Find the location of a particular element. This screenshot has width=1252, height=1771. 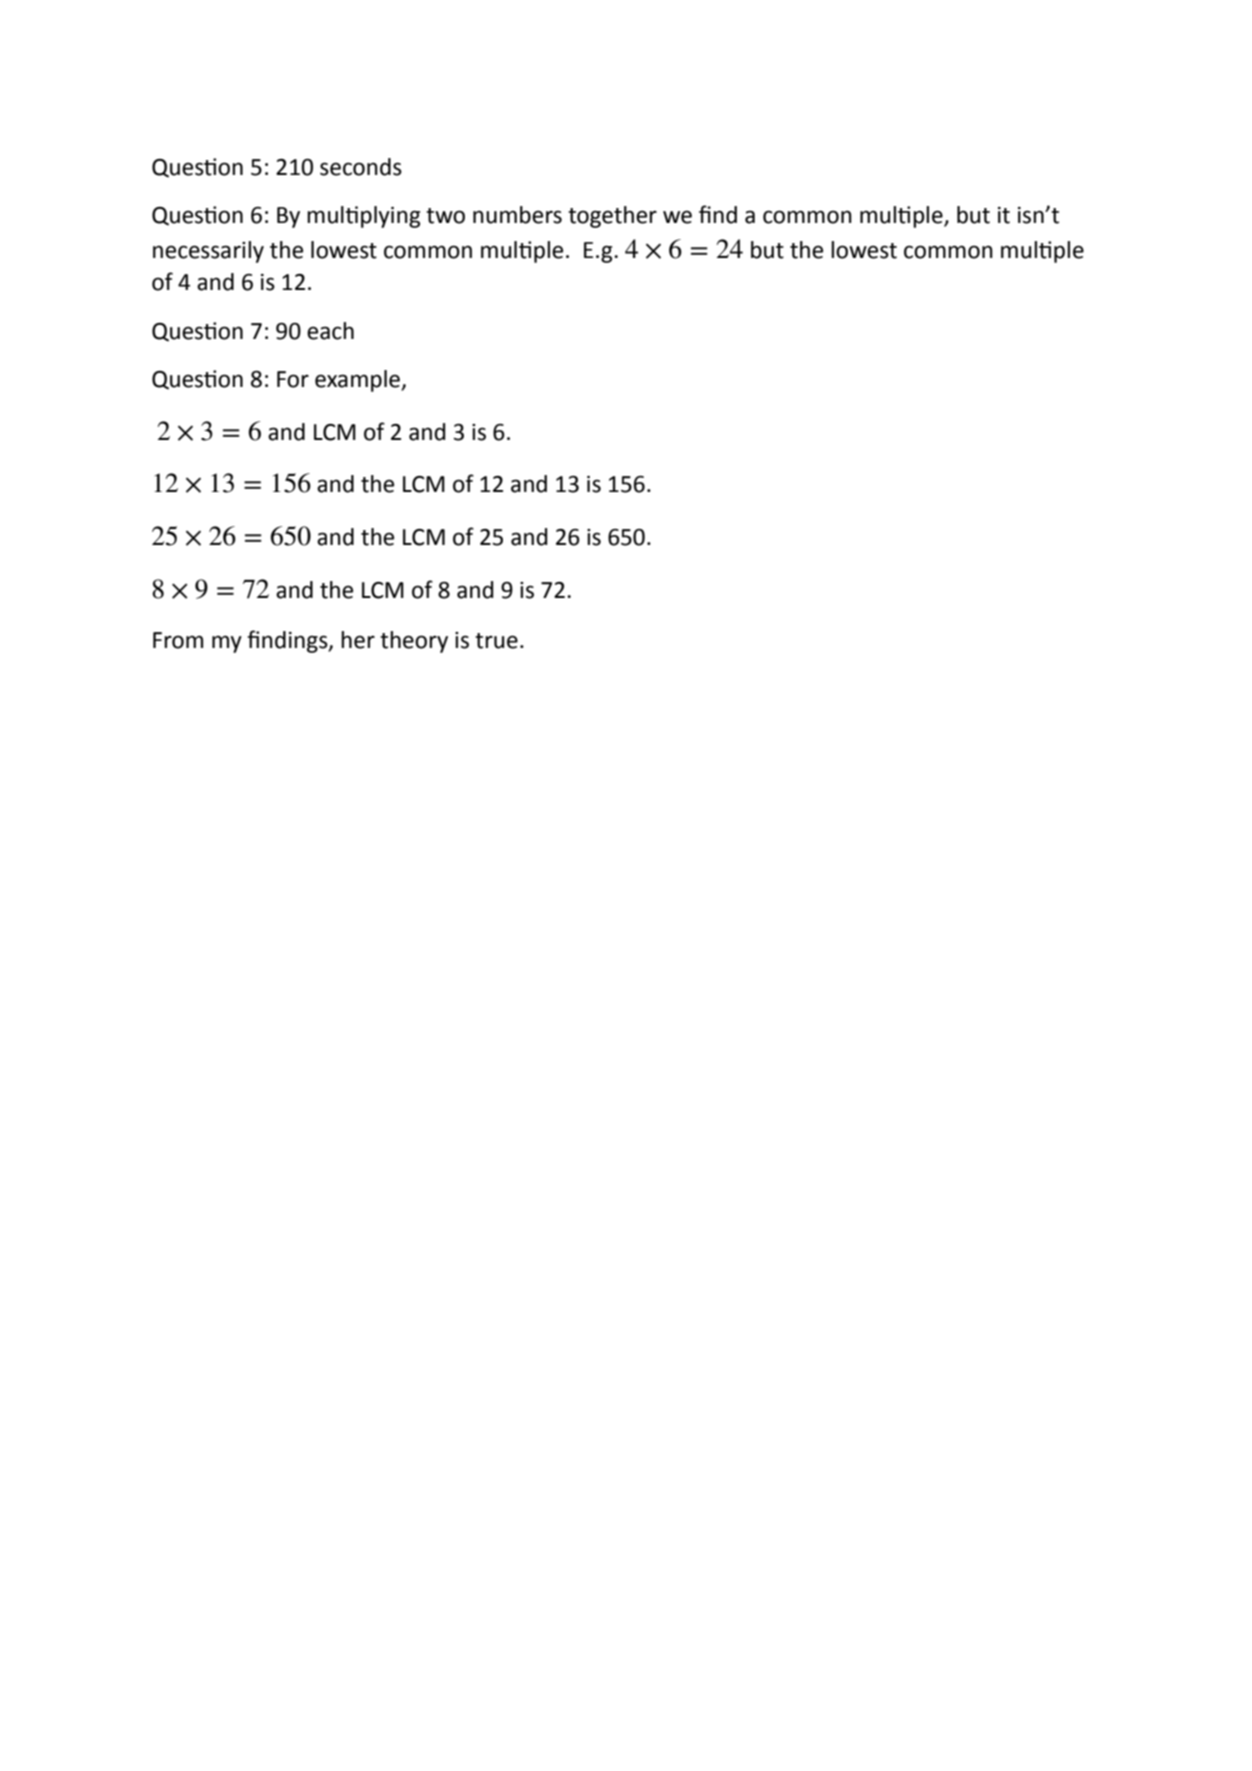

true is located at coordinates (496, 641).
